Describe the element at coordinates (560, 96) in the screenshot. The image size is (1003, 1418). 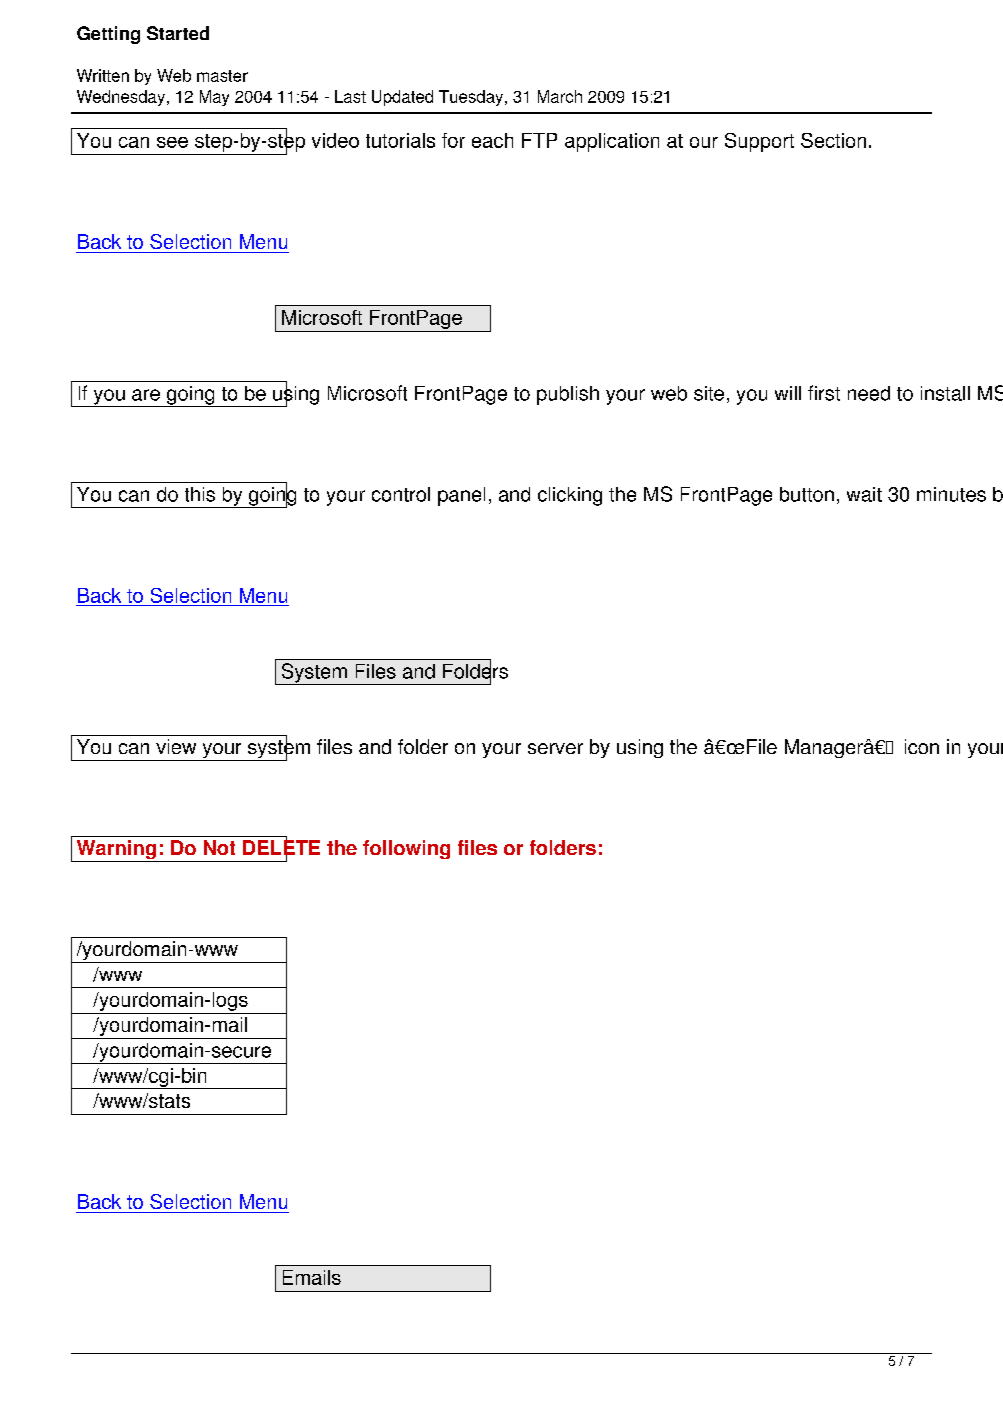
I see `March` at that location.
